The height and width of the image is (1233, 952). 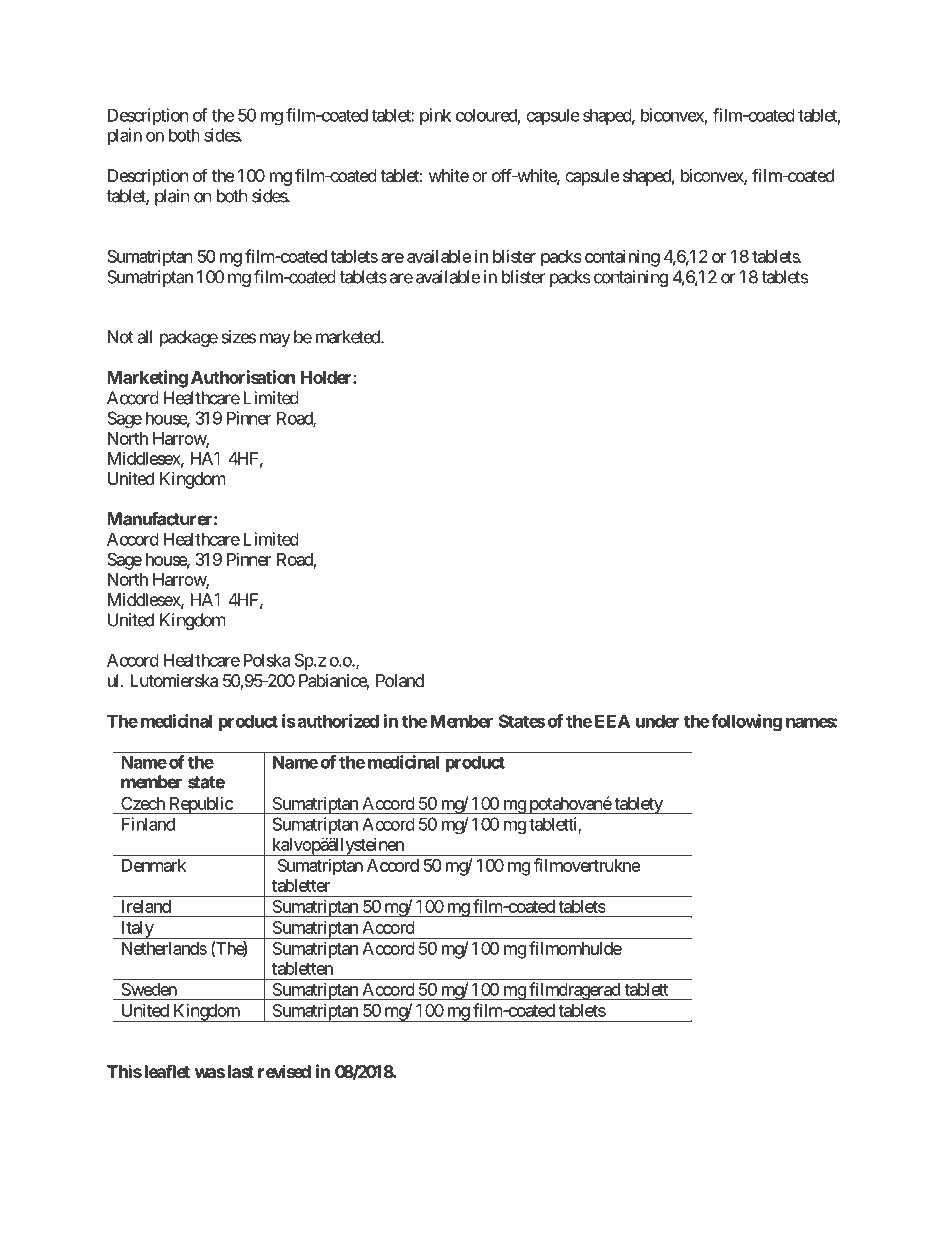 I want to click on may, so click(x=275, y=340).
